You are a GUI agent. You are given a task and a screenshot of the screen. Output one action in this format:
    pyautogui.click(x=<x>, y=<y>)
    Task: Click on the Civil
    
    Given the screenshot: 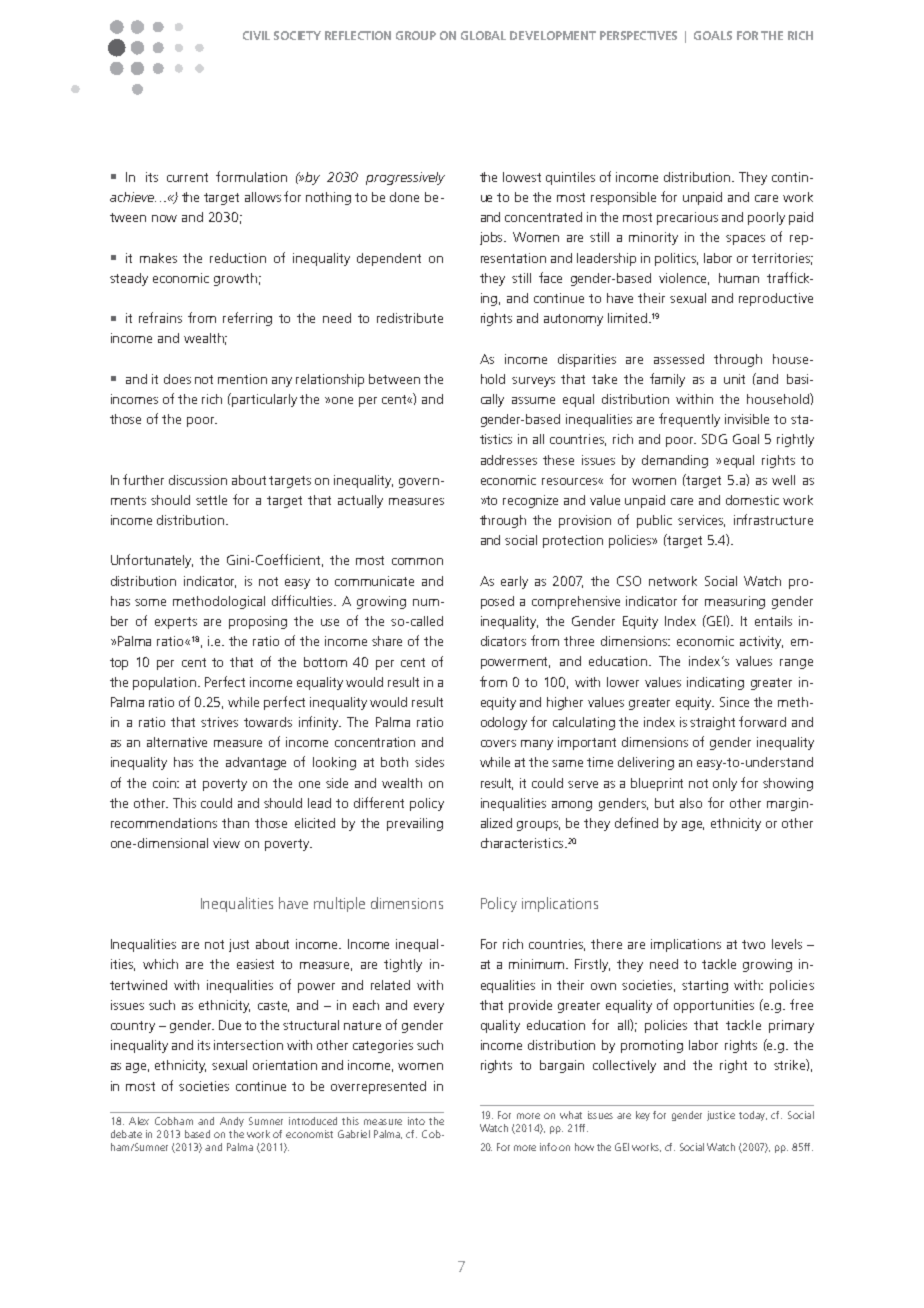 What is the action you would take?
    pyautogui.click(x=256, y=35)
